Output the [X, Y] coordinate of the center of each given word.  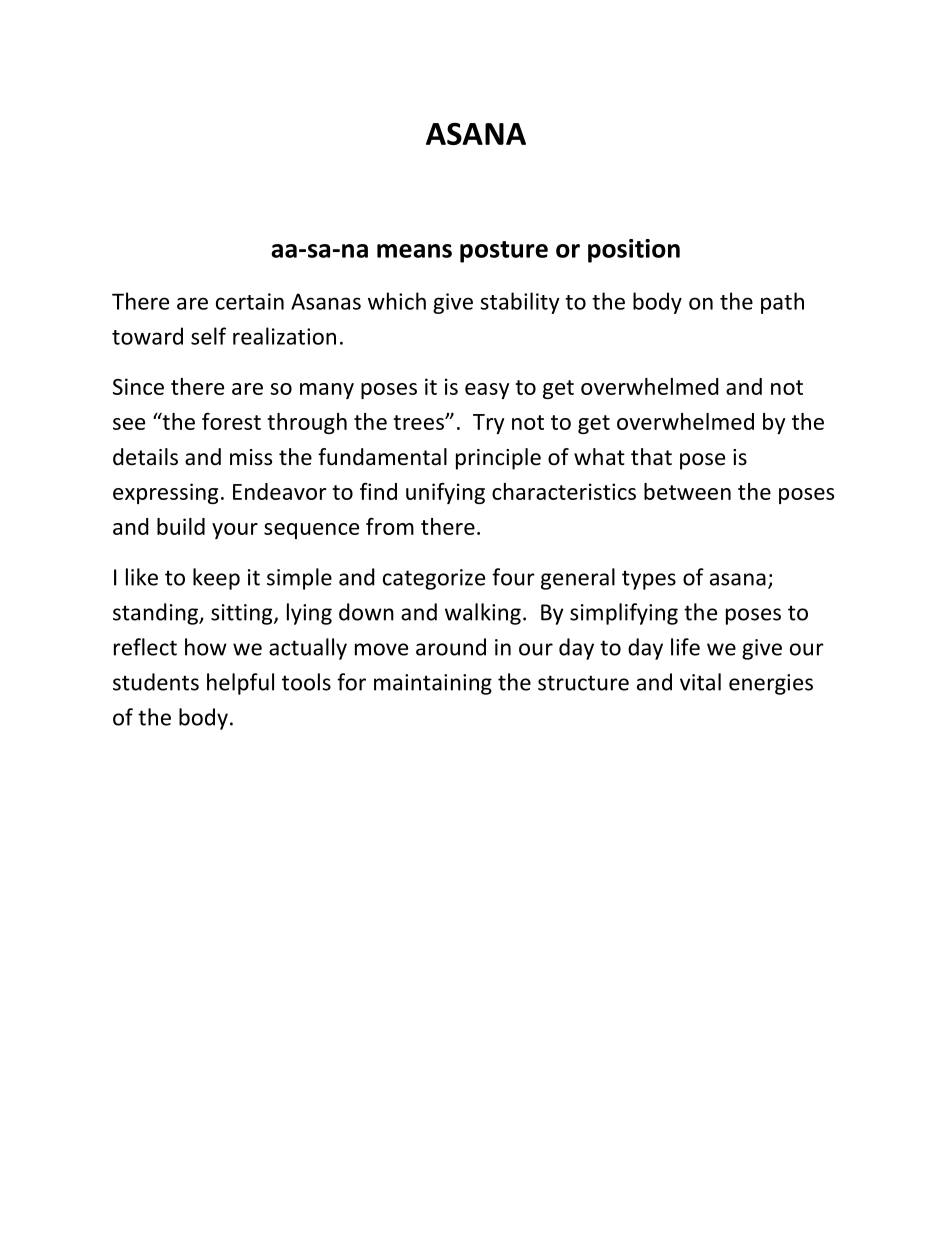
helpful [240, 684]
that [651, 457]
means [414, 251]
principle [498, 459]
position [634, 251]
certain [250, 301]
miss [251, 457]
